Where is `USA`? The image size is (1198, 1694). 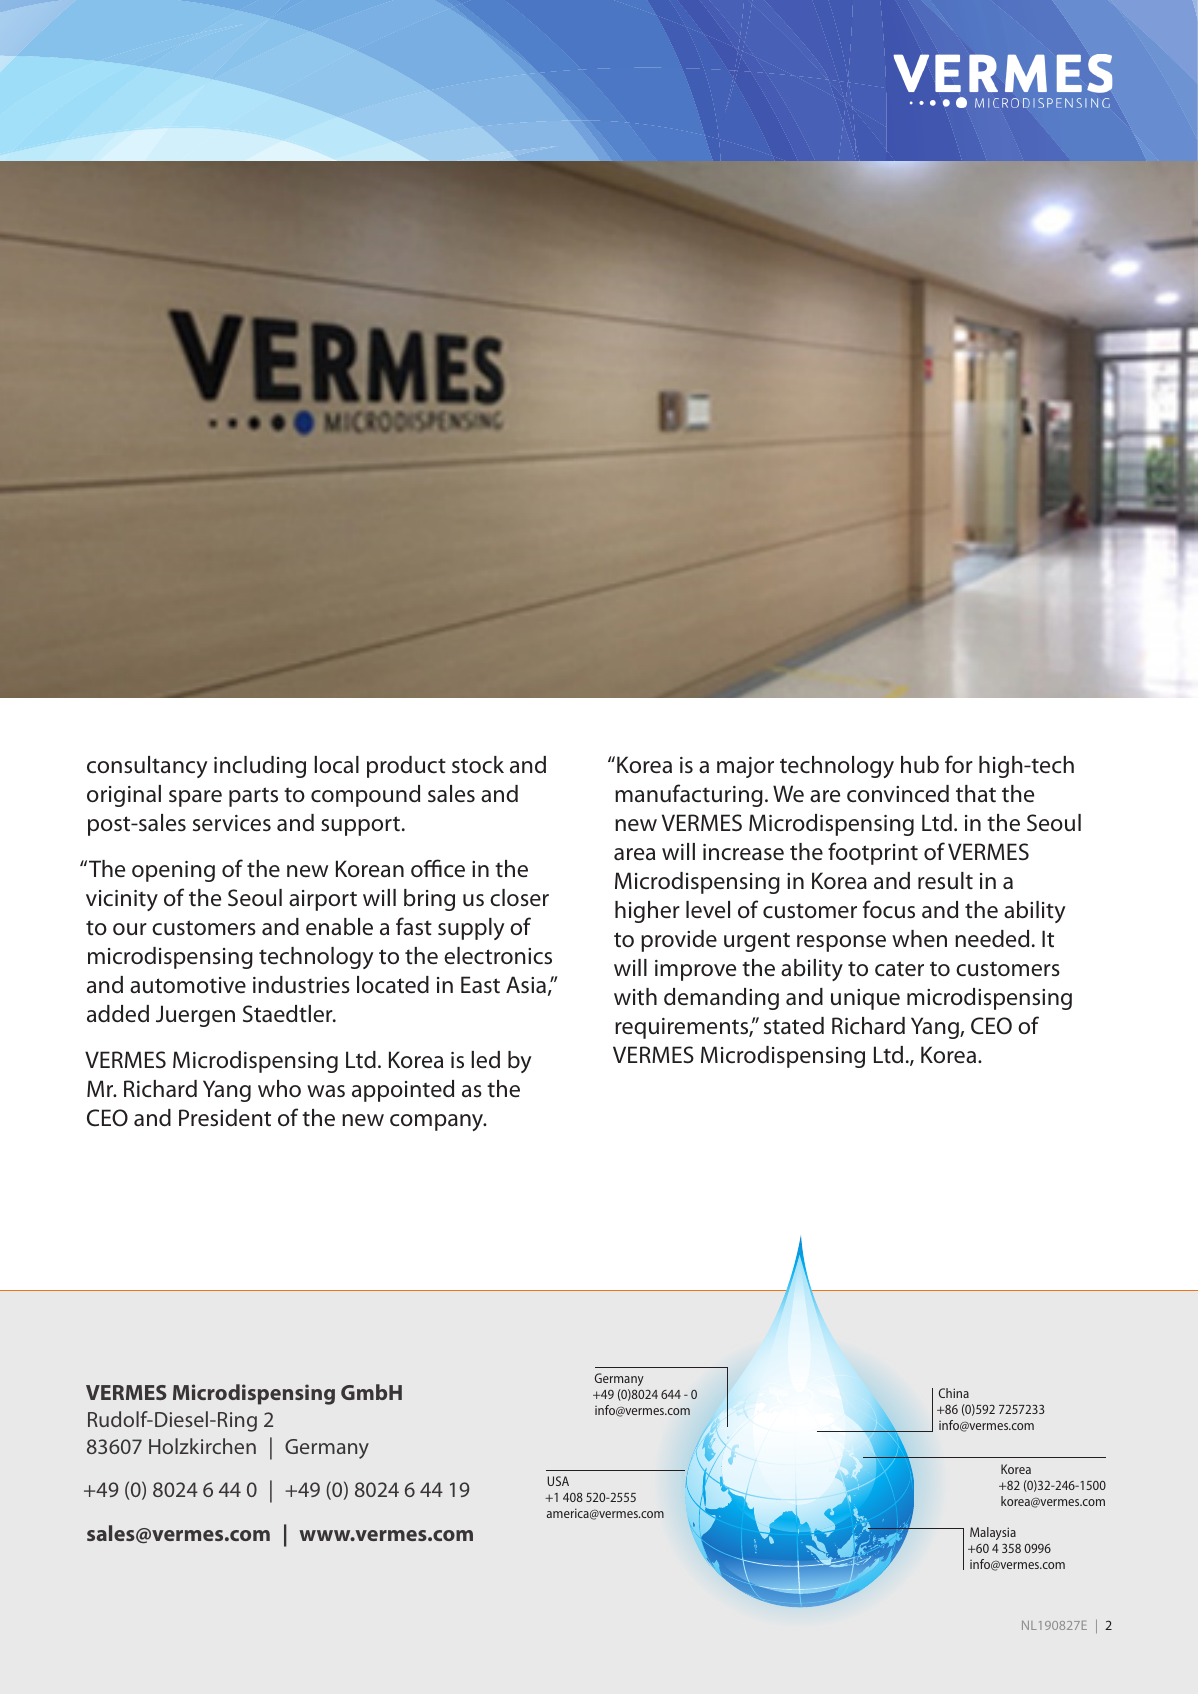
USA is located at coordinates (558, 1481).
